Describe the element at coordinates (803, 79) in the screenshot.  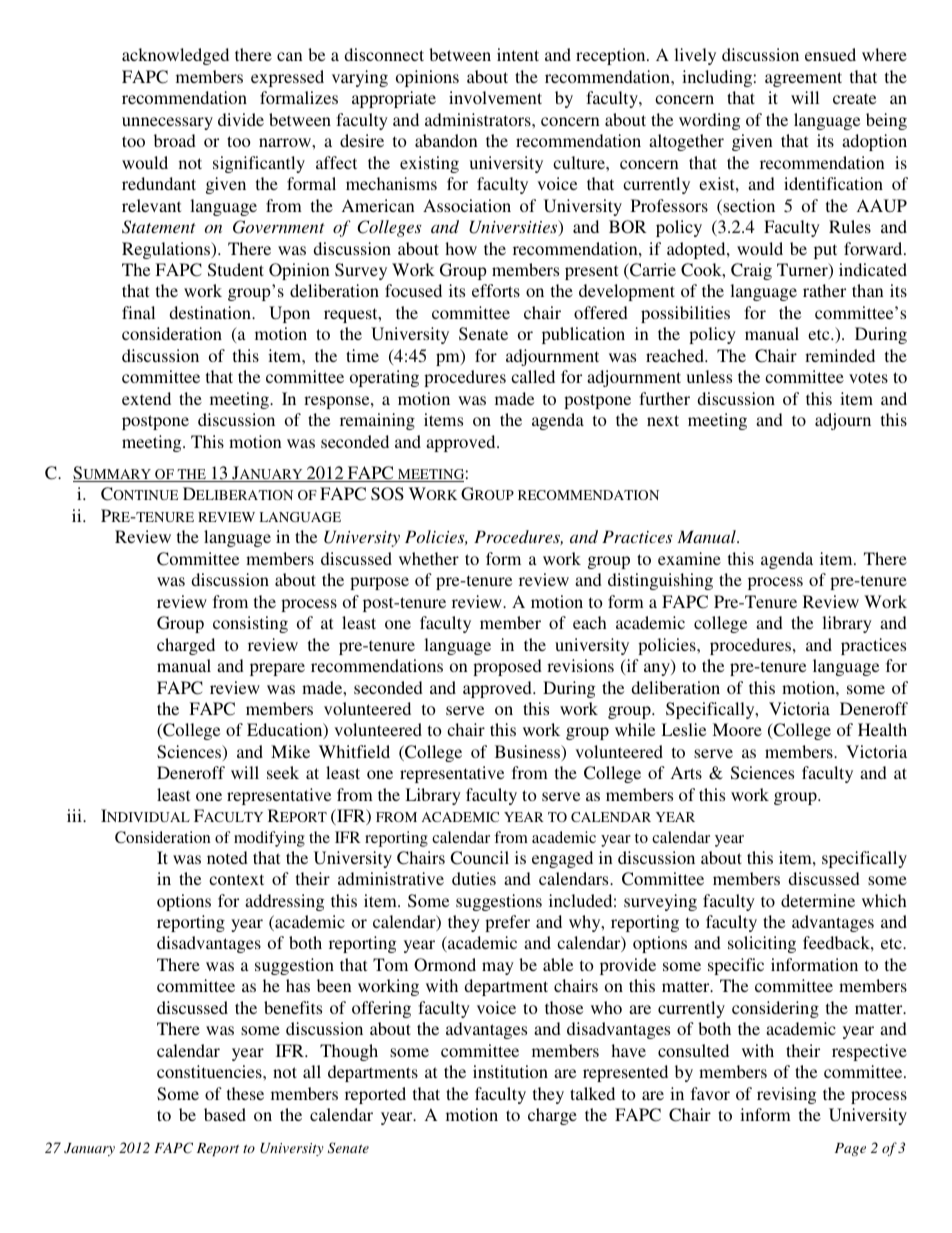
I see `agreement` at that location.
